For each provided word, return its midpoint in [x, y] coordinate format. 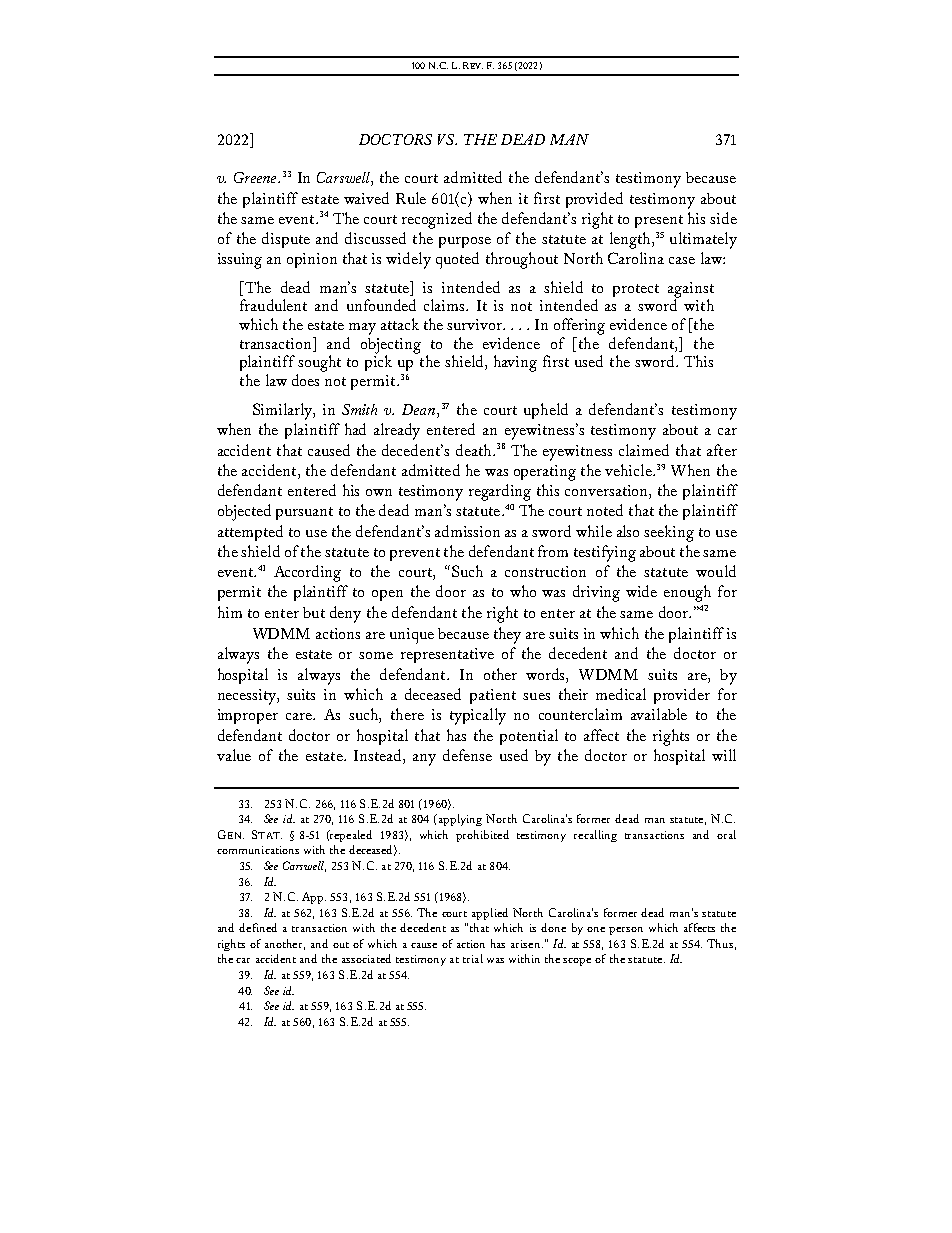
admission [467, 531]
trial [473, 958]
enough [687, 593]
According [307, 573]
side [723, 218]
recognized [437, 220]
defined [258, 927]
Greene [256, 177]
